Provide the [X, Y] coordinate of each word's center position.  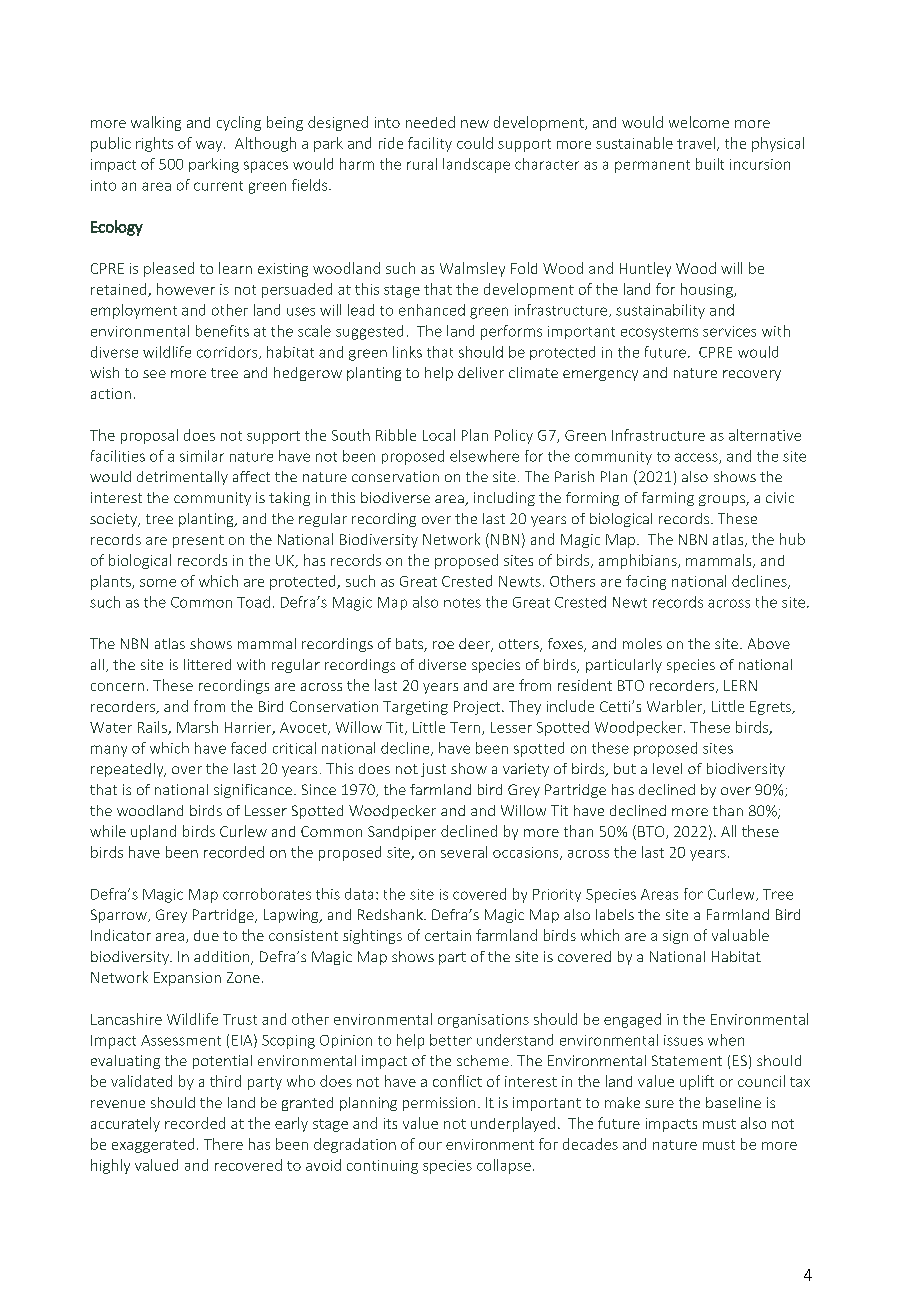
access [697, 458]
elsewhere [484, 456]
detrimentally [182, 478]
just [433, 770]
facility [430, 144]
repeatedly [128, 770]
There [223, 1144]
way [210, 146]
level [667, 768]
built [710, 164]
